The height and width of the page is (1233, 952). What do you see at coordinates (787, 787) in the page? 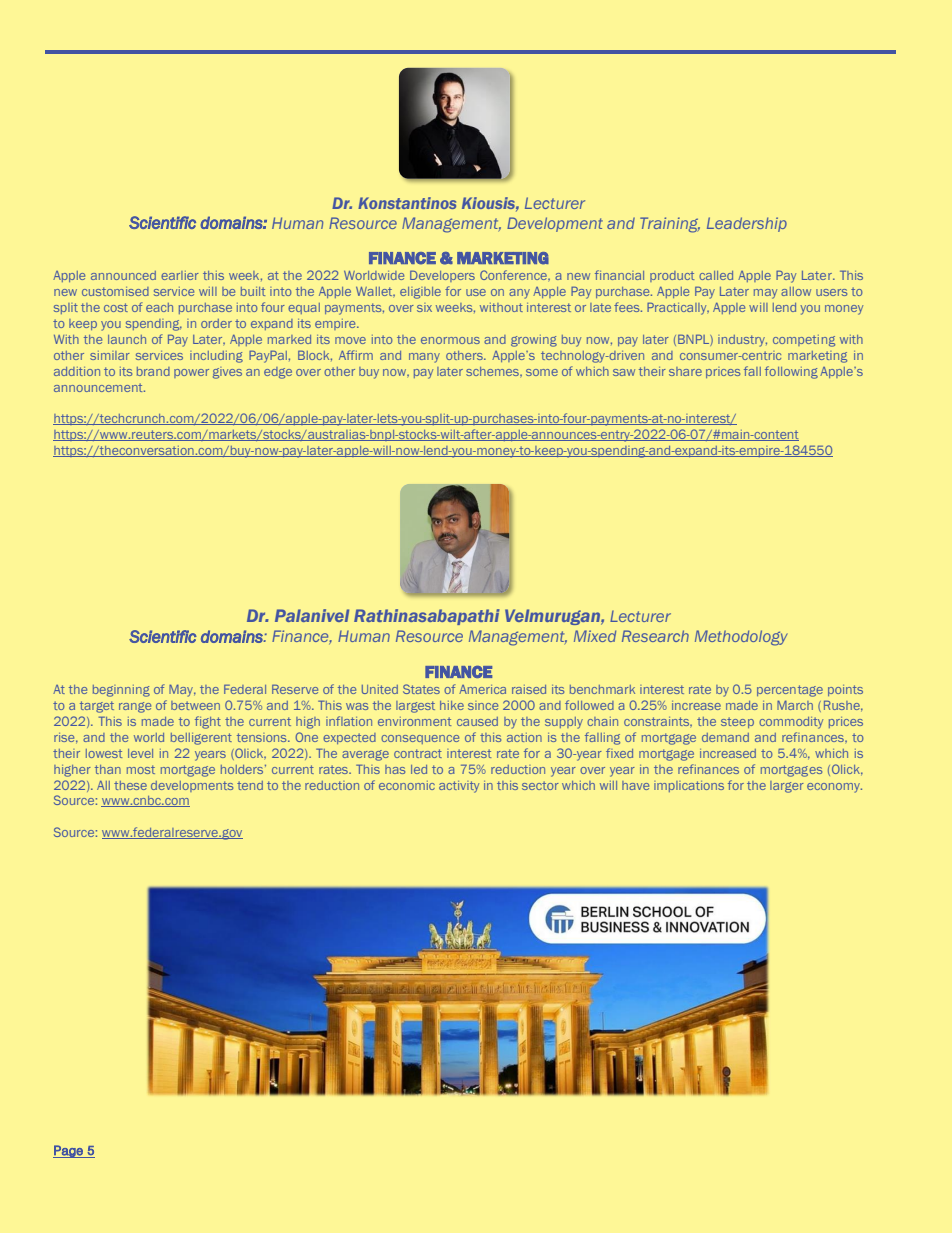
I see `larger` at bounding box center [787, 787].
